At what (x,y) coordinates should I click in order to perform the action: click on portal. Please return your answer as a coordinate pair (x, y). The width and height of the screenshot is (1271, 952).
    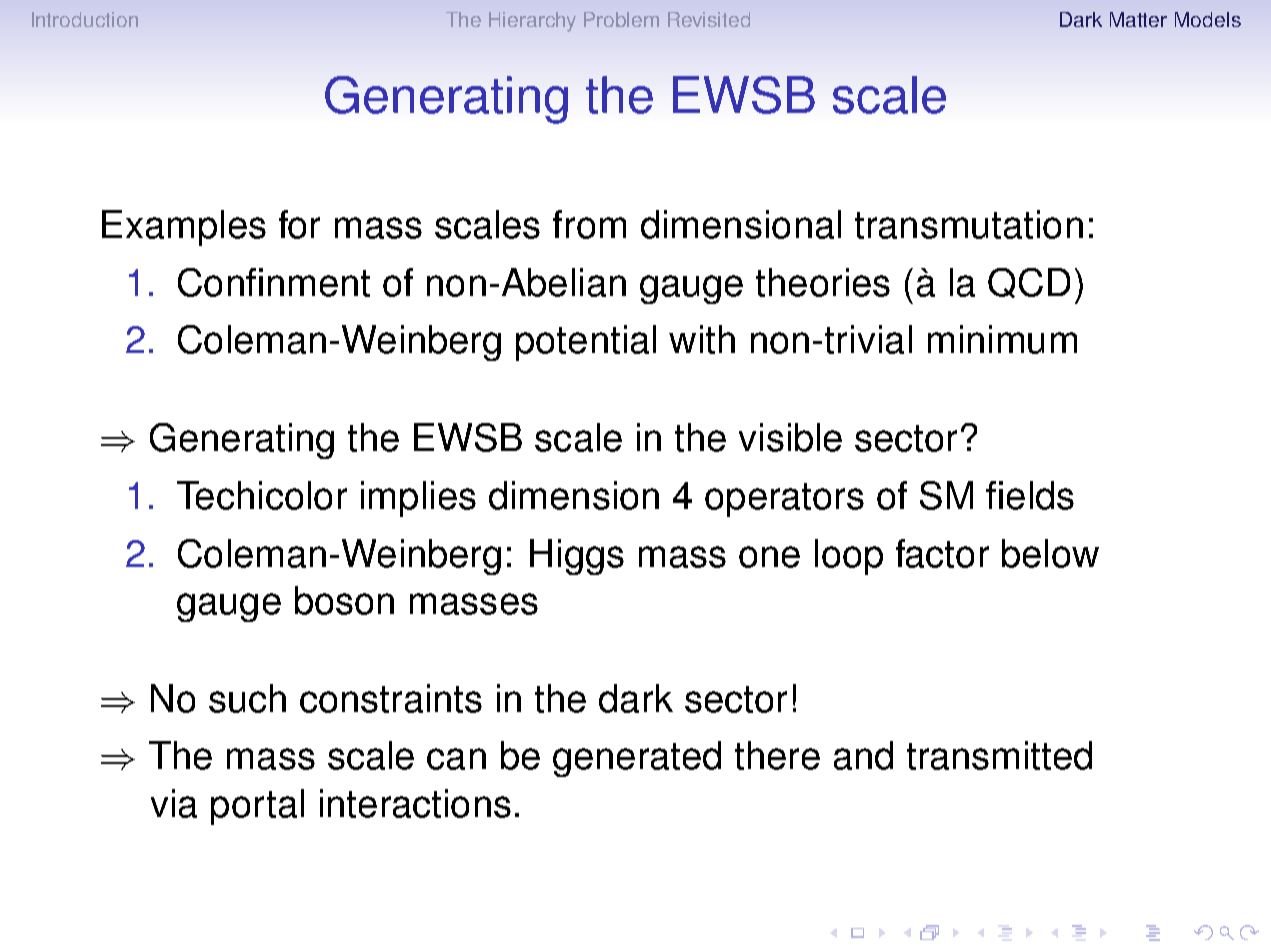
    Looking at the image, I should click on (257, 807).
